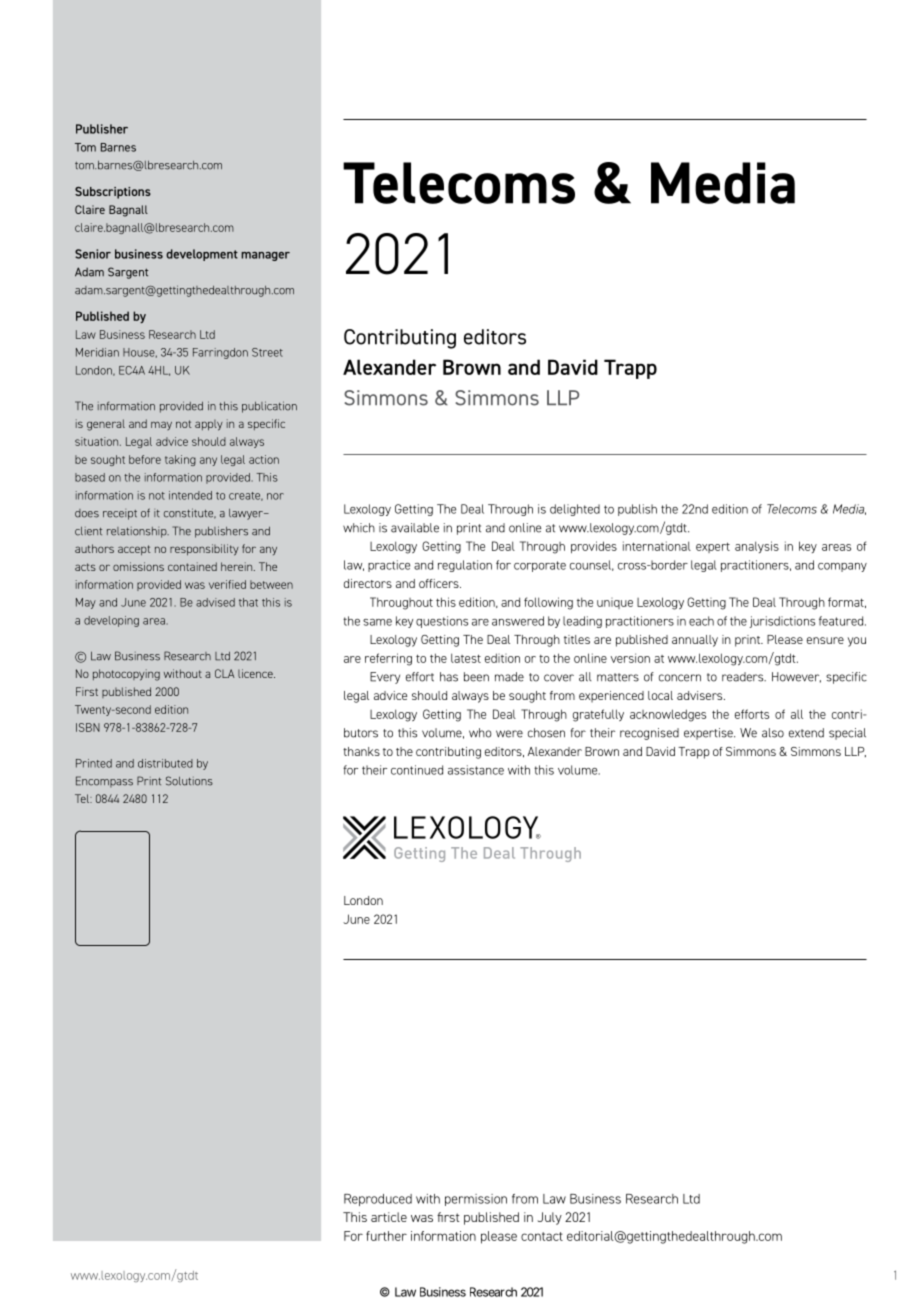 This page has width=924, height=1308. Describe the element at coordinates (204, 550) in the page. I see `responsibility` at that location.
